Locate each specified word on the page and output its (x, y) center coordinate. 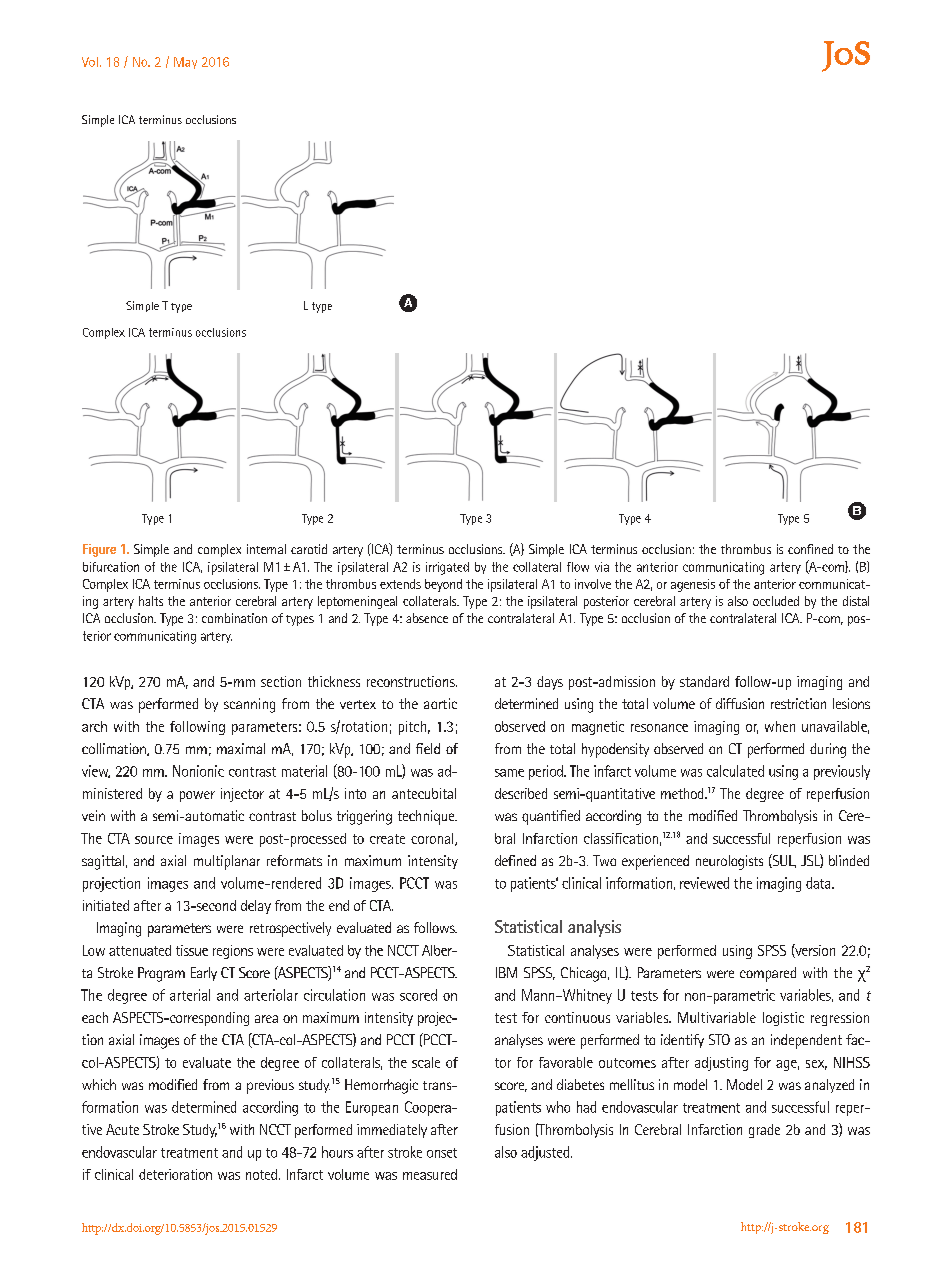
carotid (309, 549)
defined (515, 860)
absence (427, 618)
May (185, 63)
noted (261, 1174)
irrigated (447, 568)
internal (266, 549)
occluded (776, 601)
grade (764, 1131)
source (154, 840)
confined (810, 549)
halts (151, 601)
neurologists (729, 862)
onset (442, 1153)
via (602, 567)
